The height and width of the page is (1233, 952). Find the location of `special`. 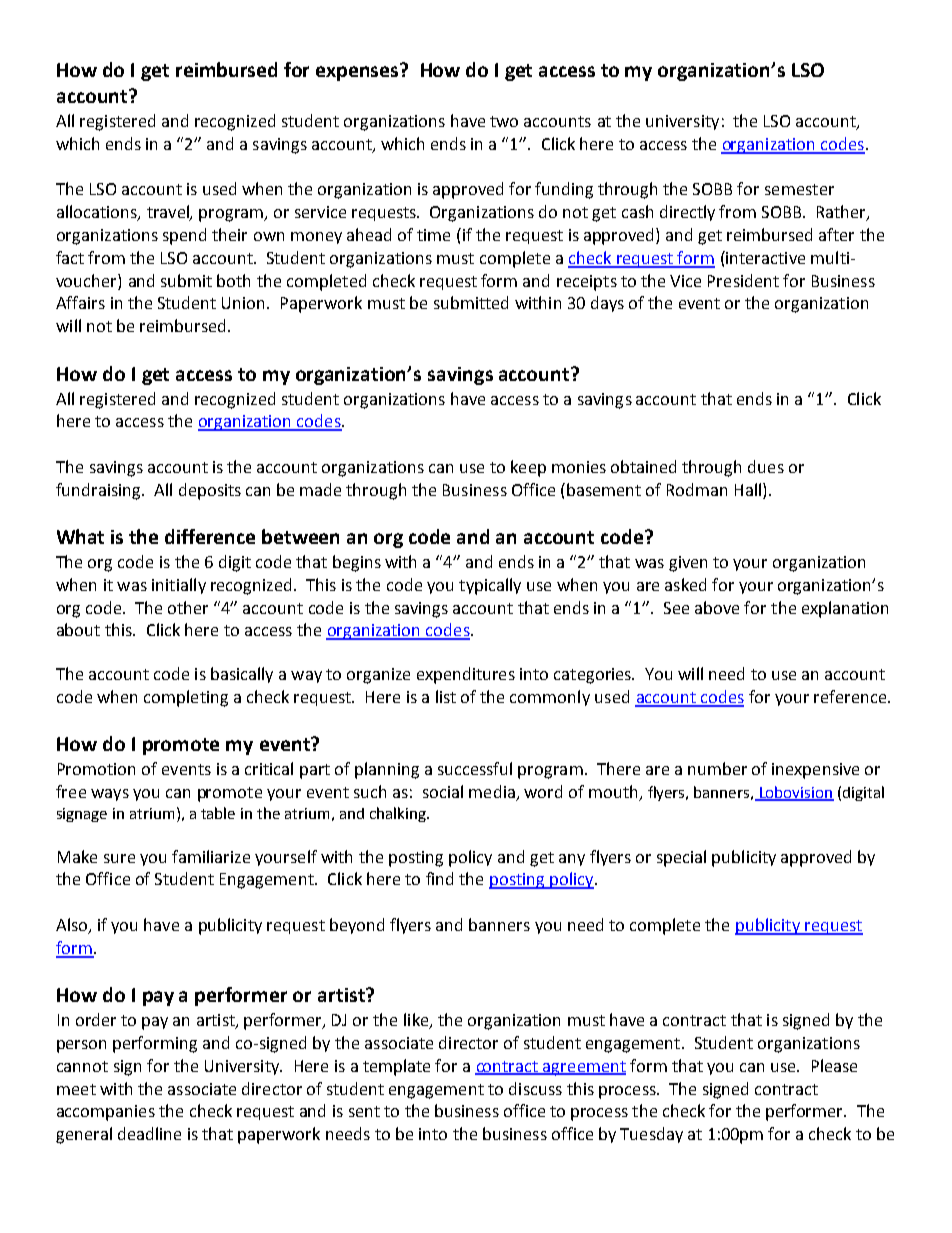

special is located at coordinates (681, 858).
